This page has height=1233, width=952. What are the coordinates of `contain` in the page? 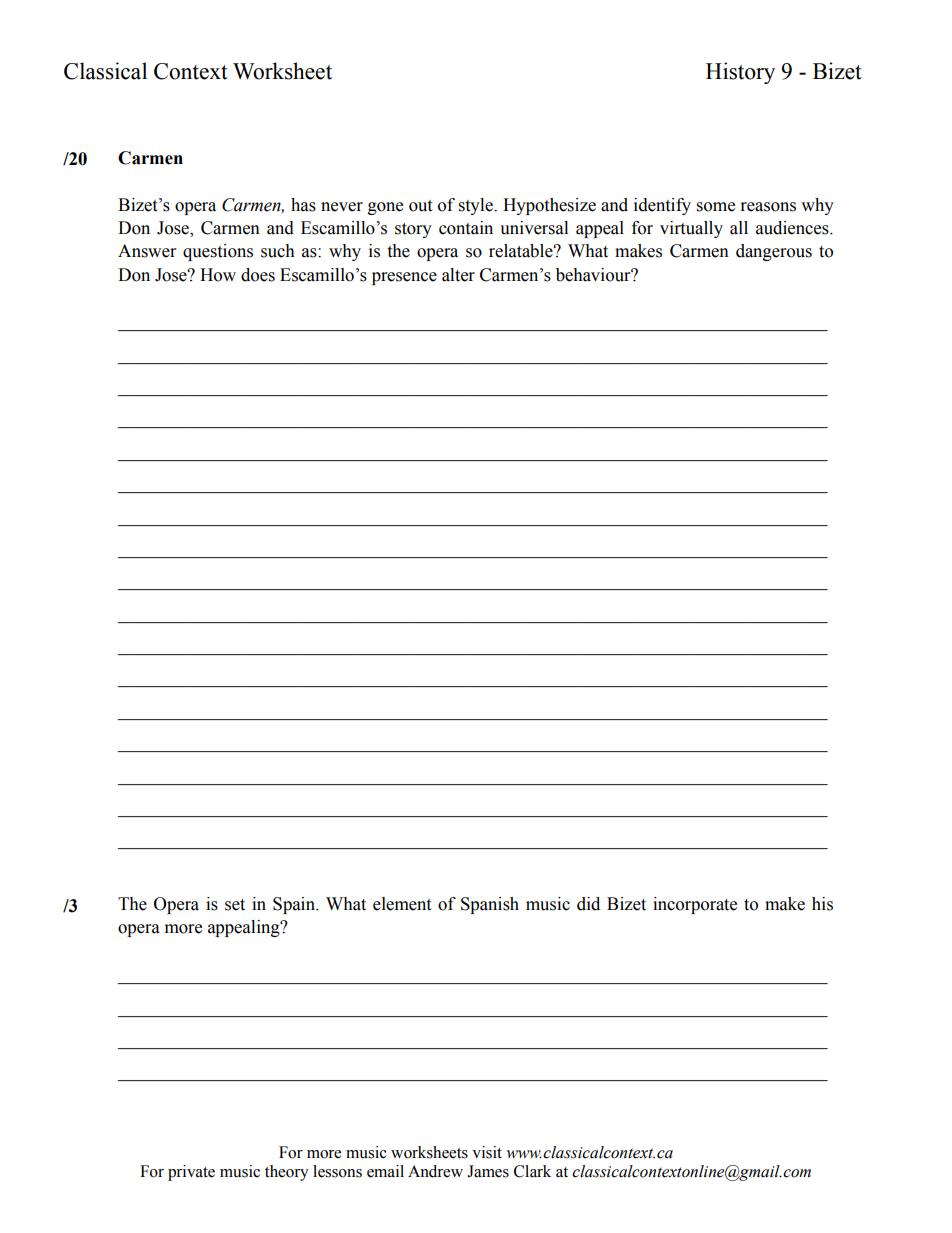 It's located at (466, 228).
